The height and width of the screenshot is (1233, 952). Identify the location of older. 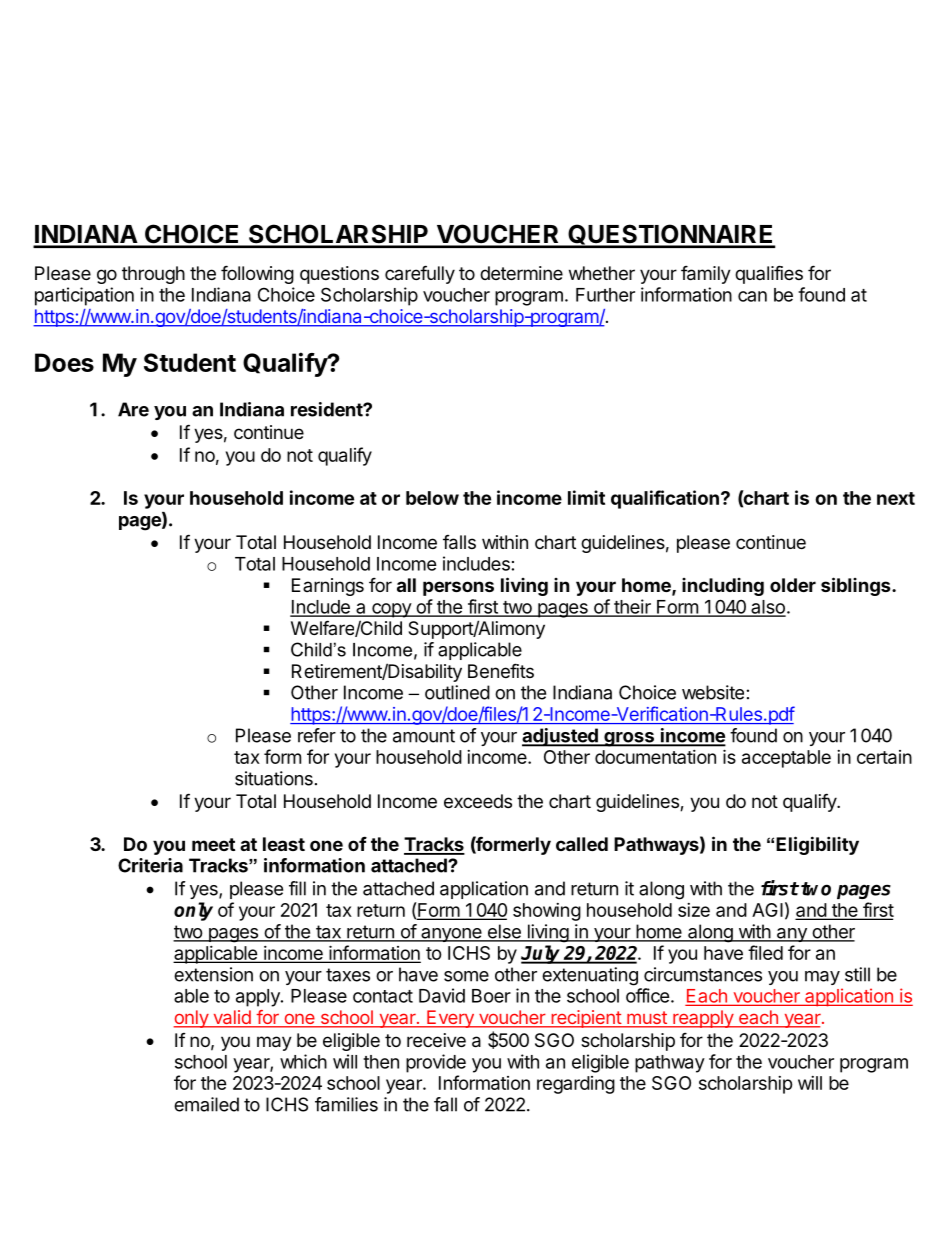
(793, 585).
